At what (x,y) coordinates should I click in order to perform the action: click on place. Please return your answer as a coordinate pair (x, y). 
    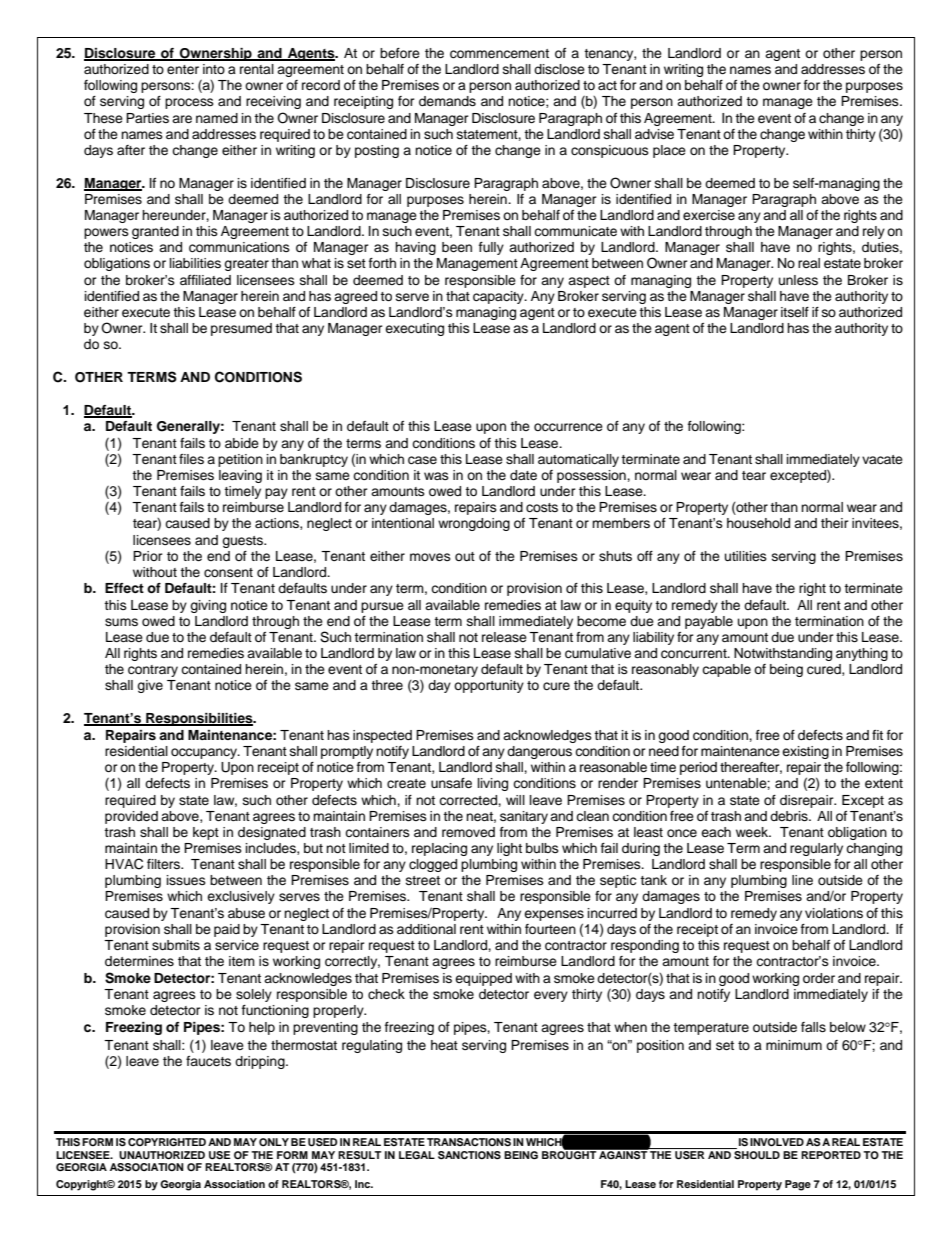
    Looking at the image, I should click on (669, 151).
